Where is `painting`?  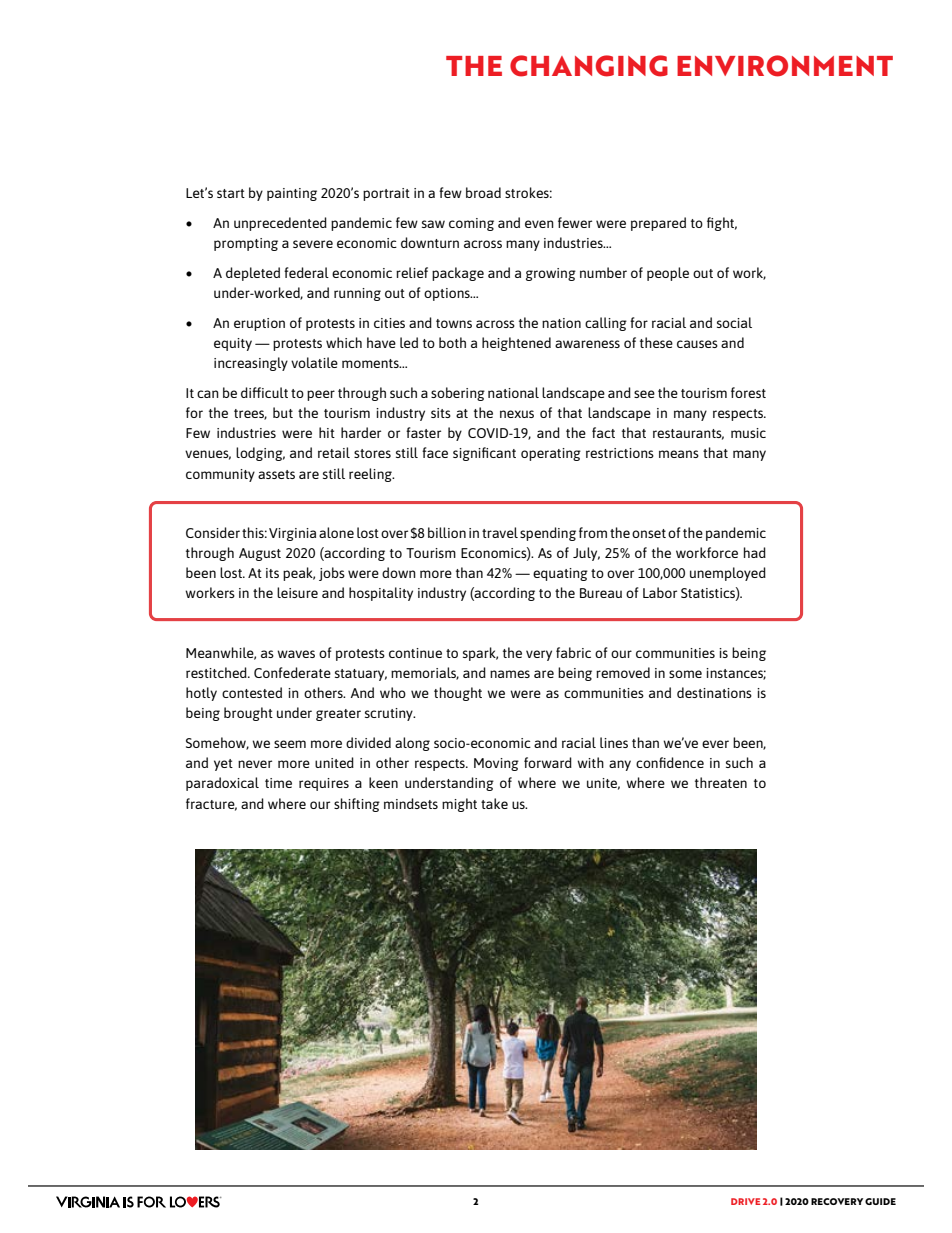 painting is located at coordinates (292, 194).
